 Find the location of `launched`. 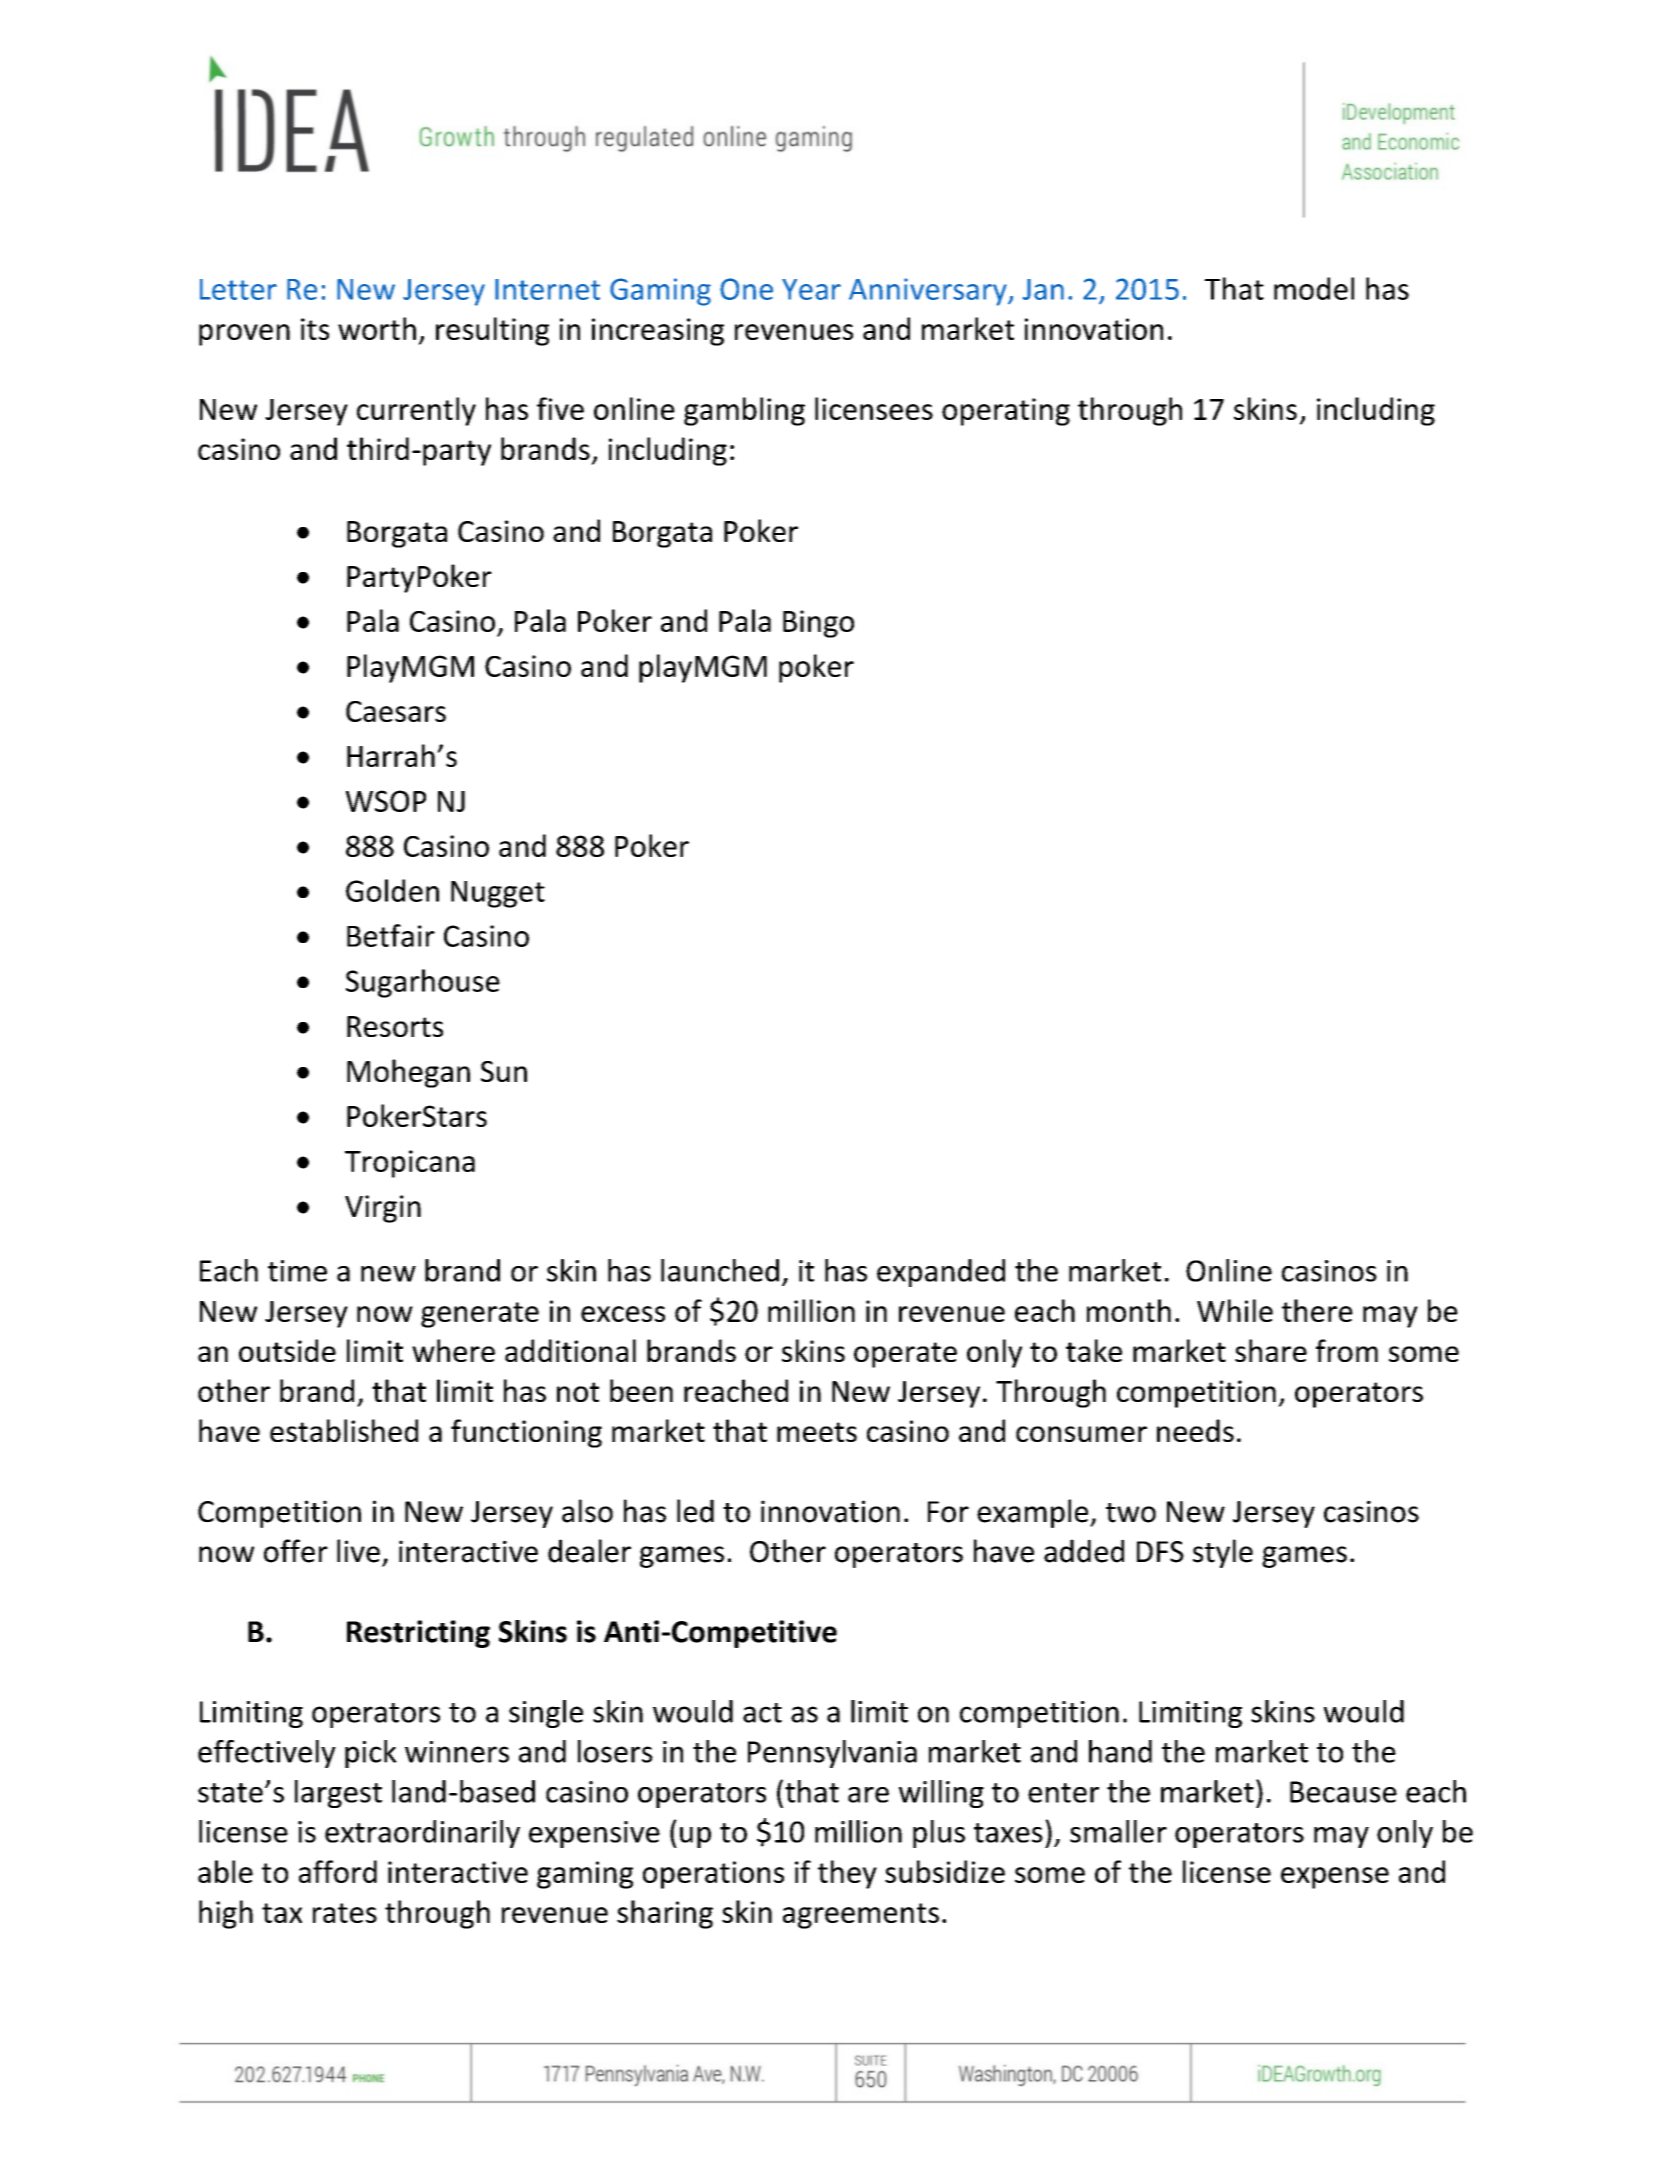

launched is located at coordinates (720, 1270).
